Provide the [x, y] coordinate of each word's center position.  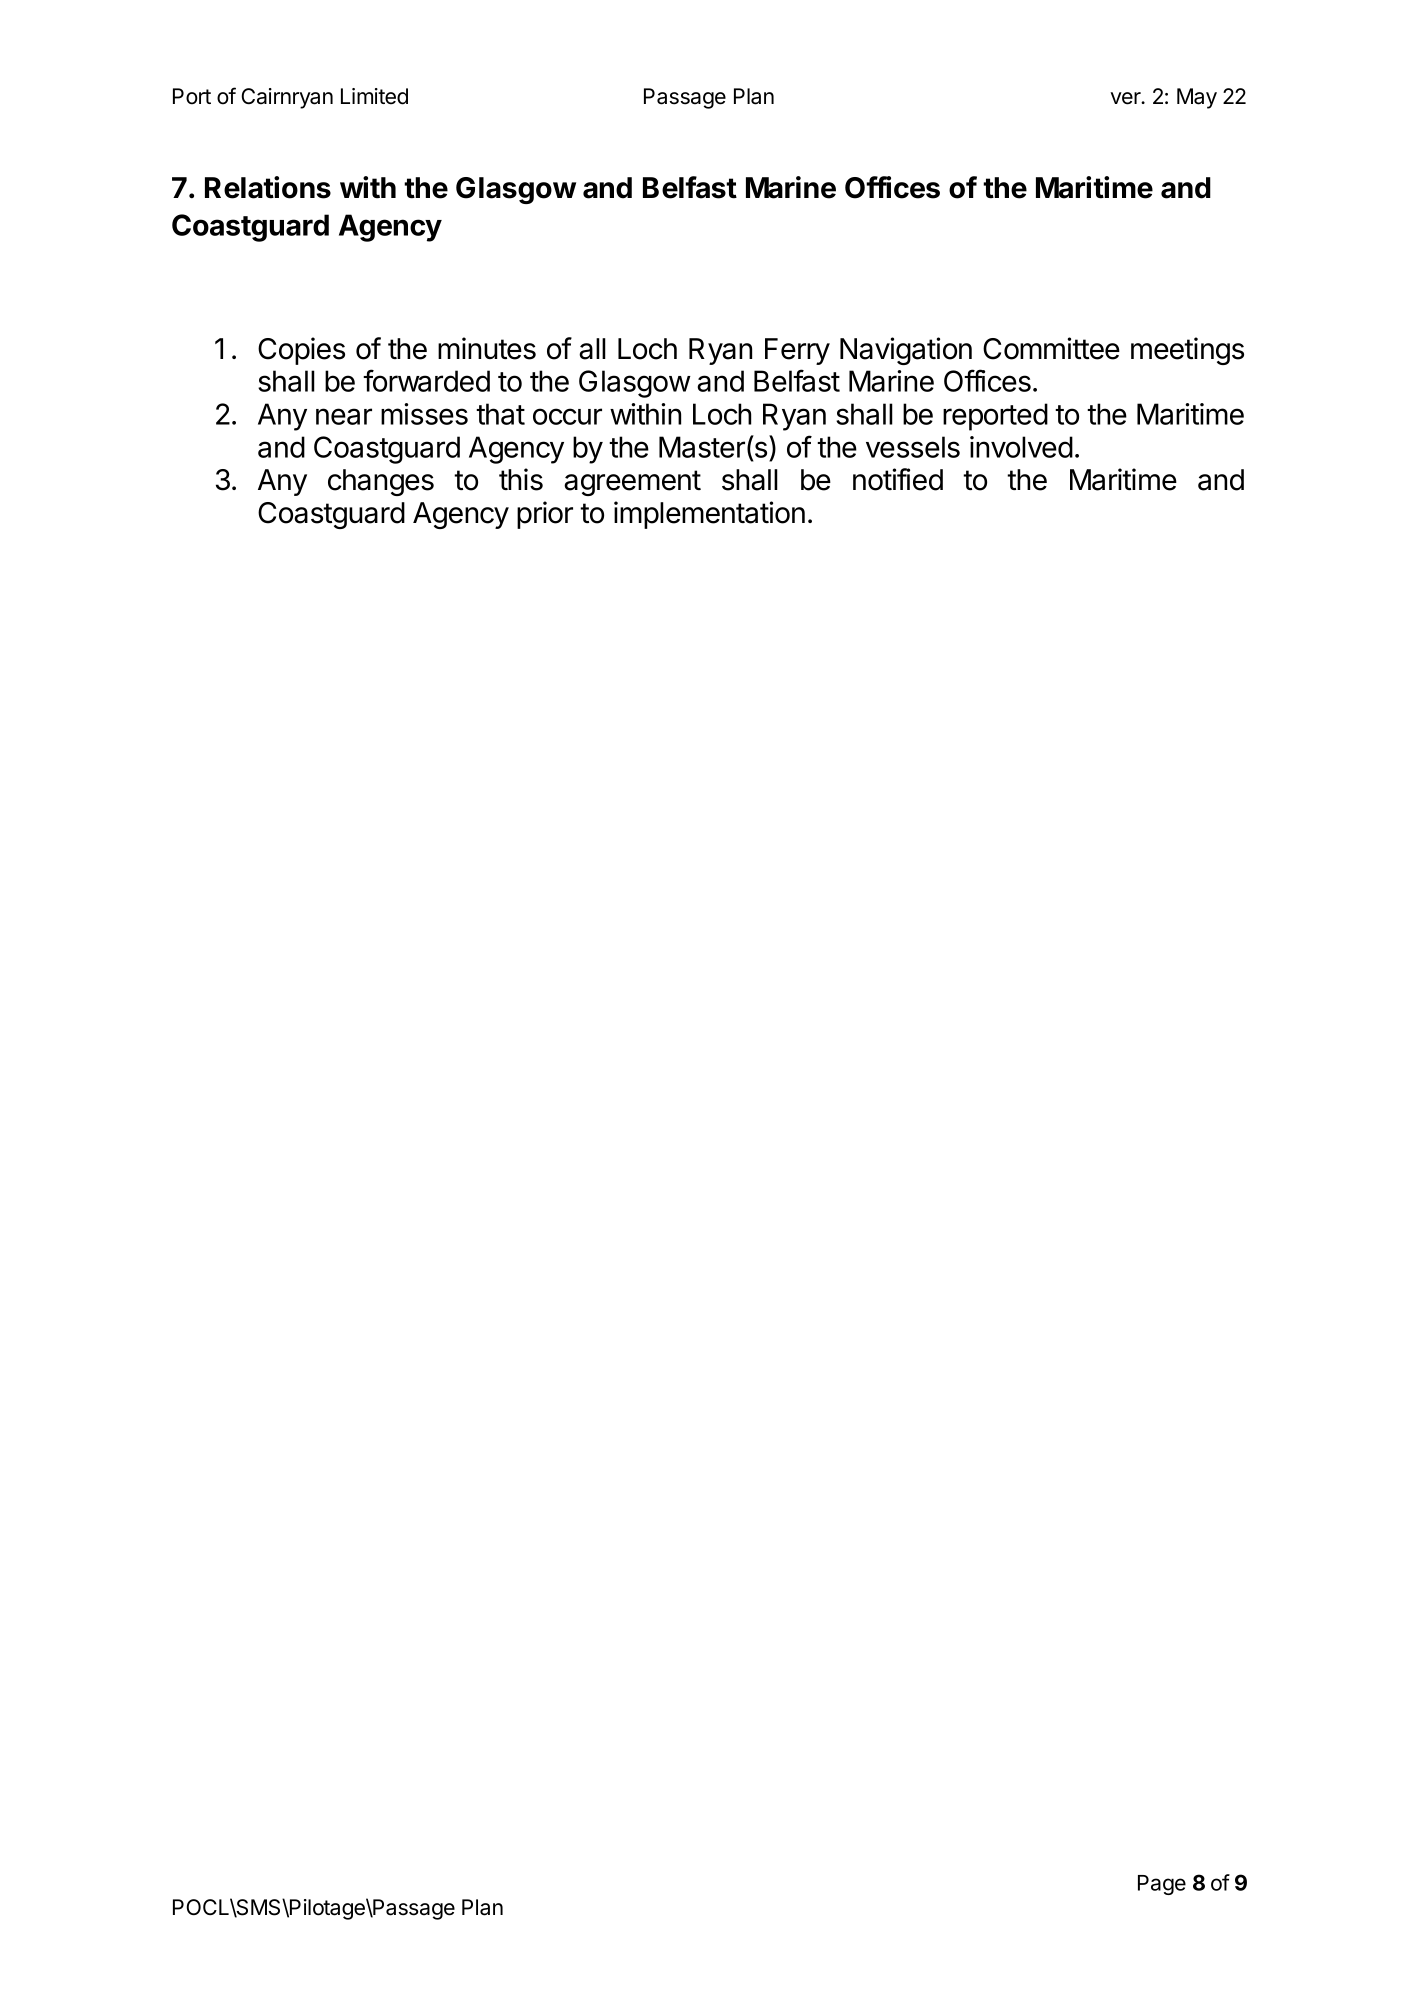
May [1197, 98]
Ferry [797, 351]
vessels [913, 447]
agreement [632, 483]
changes [381, 482]
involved [1021, 447]
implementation [709, 515]
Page [1162, 1885]
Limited [374, 96]
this [521, 479]
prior [545, 515]
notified [898, 479]
